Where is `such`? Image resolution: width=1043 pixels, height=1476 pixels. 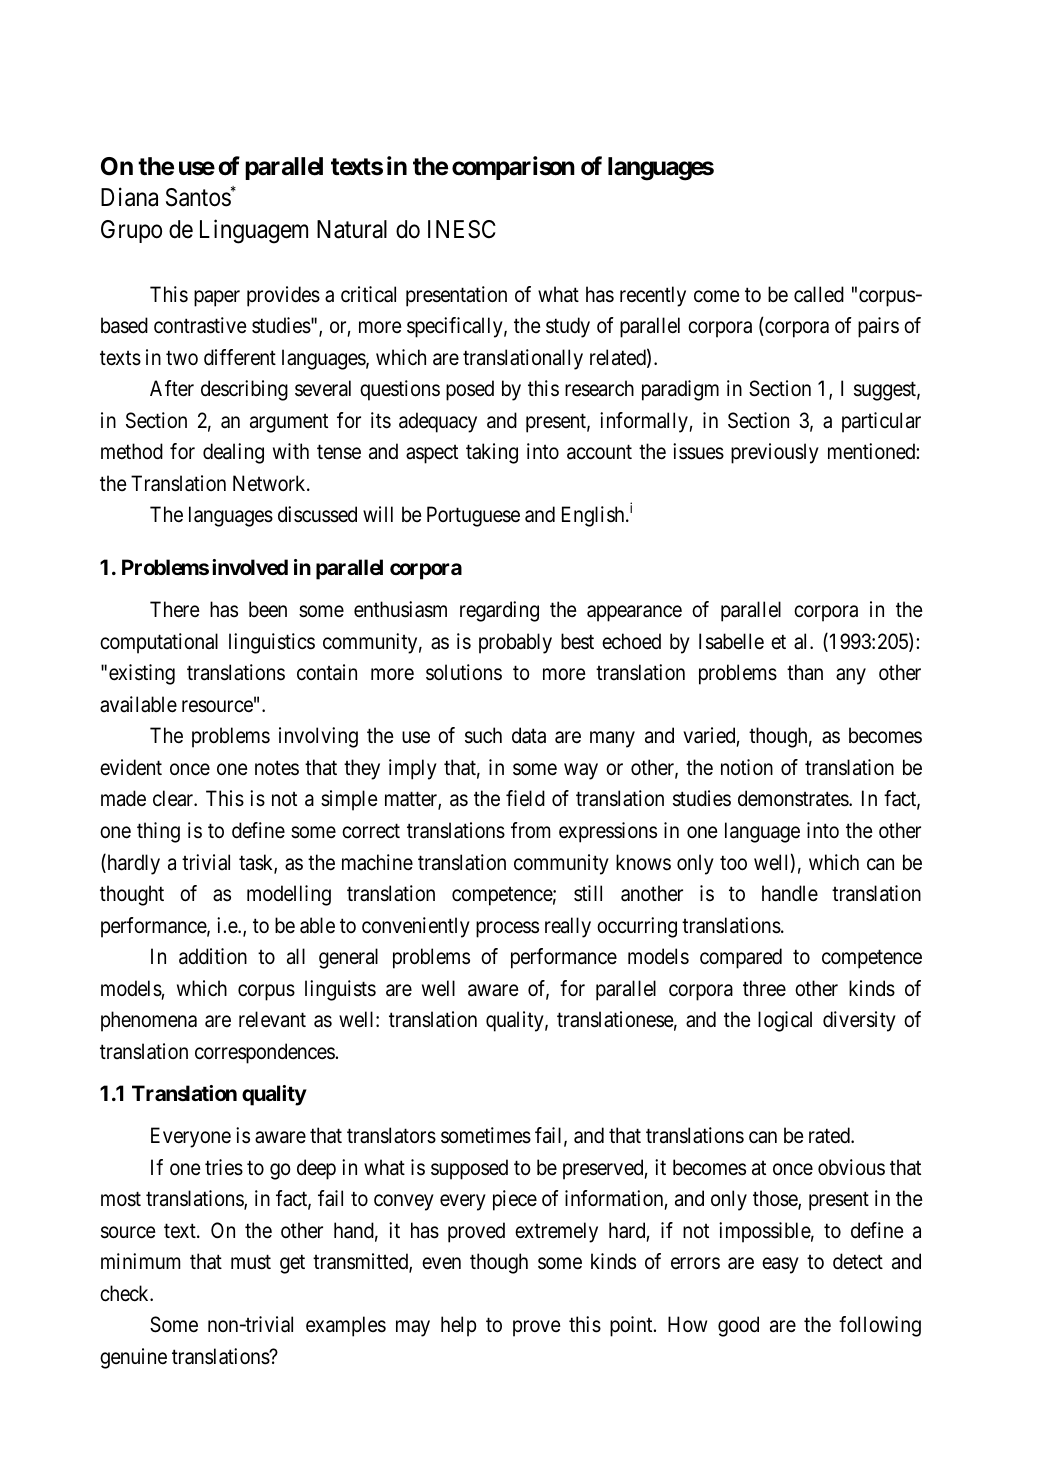 such is located at coordinates (483, 735).
